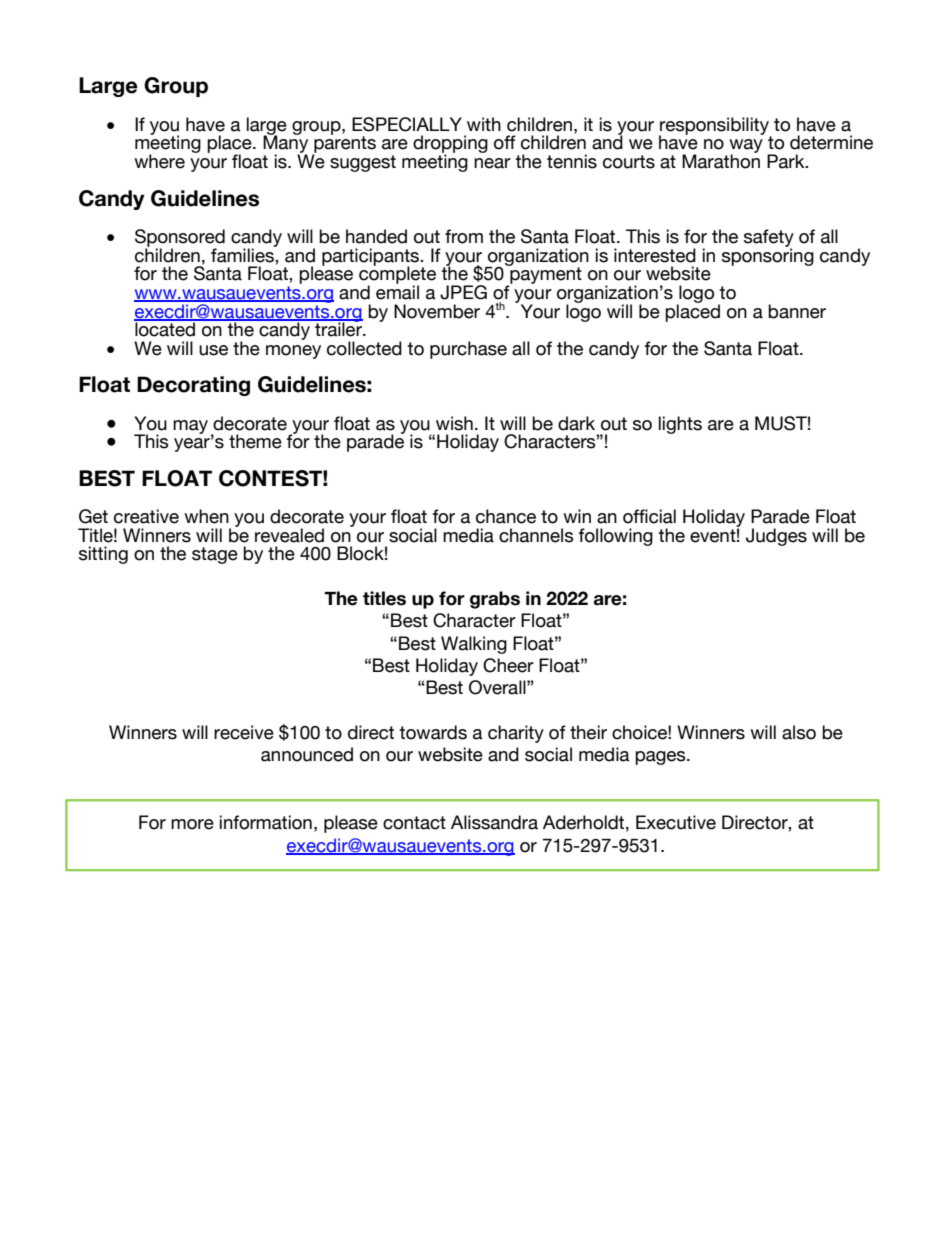  Describe the element at coordinates (680, 425) in the image. I see `lights` at that location.
